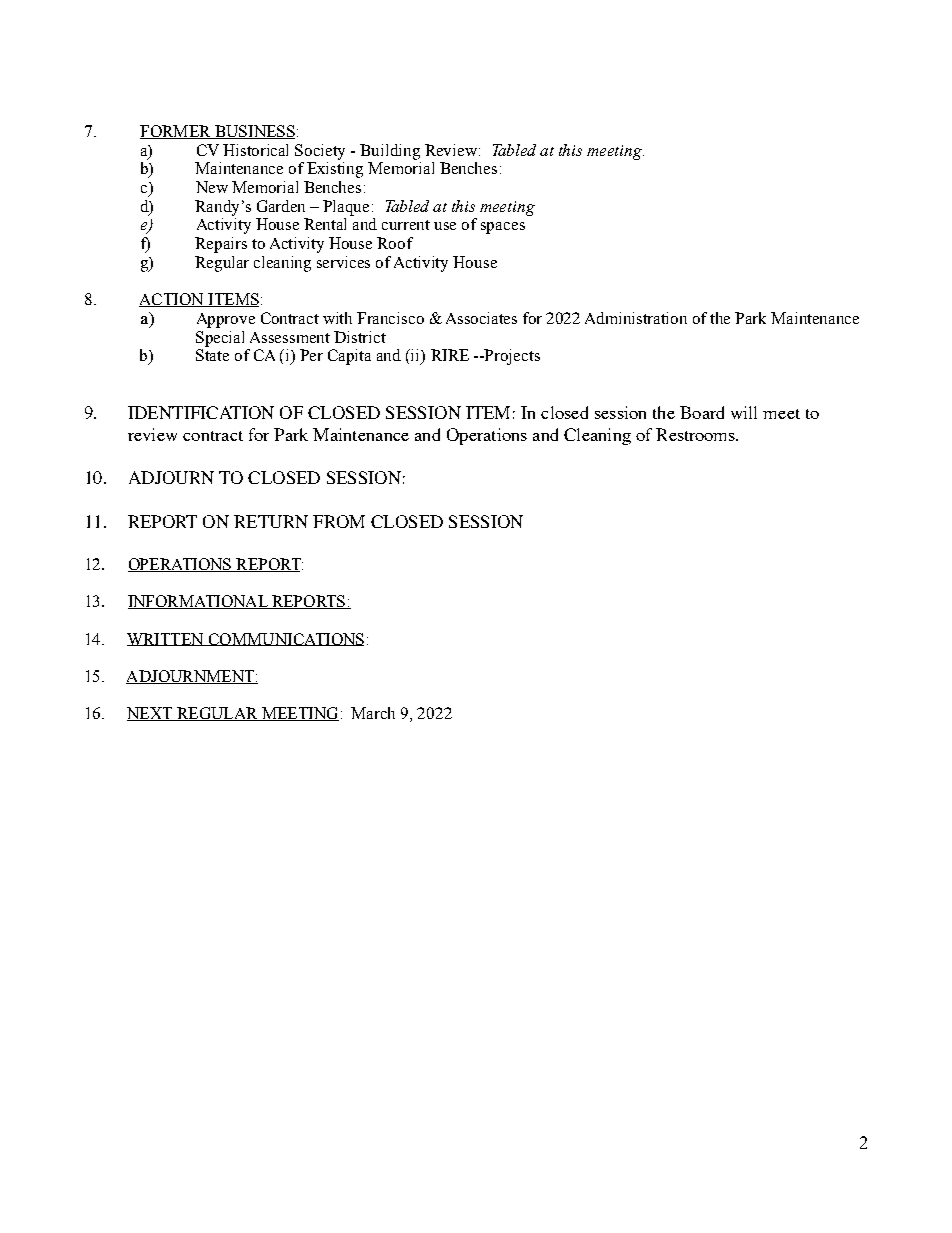  I want to click on Restrooms, so click(697, 434).
